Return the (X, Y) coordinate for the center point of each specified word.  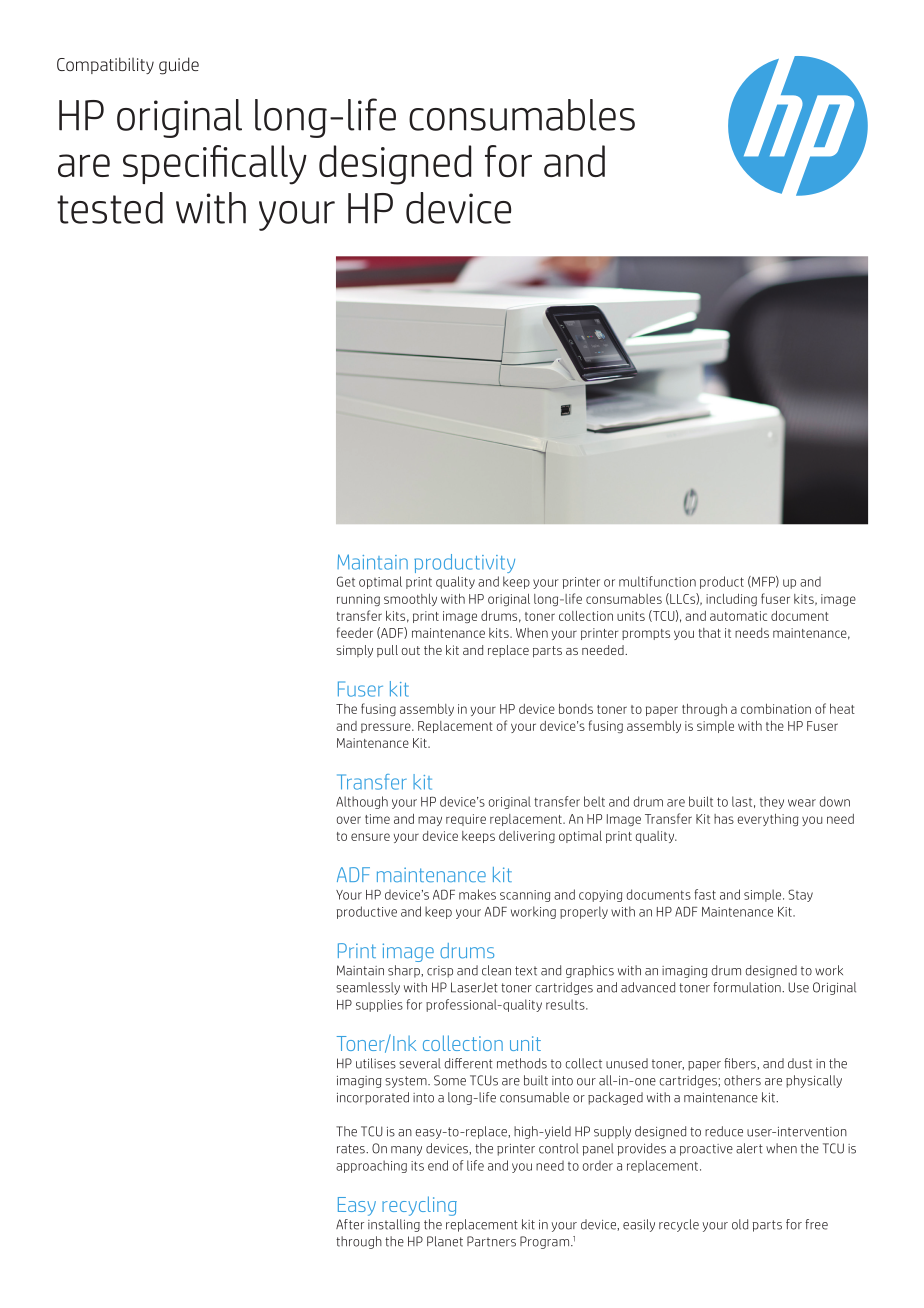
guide (179, 66)
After (350, 1224)
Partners (491, 1241)
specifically (215, 165)
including (731, 600)
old (740, 1224)
